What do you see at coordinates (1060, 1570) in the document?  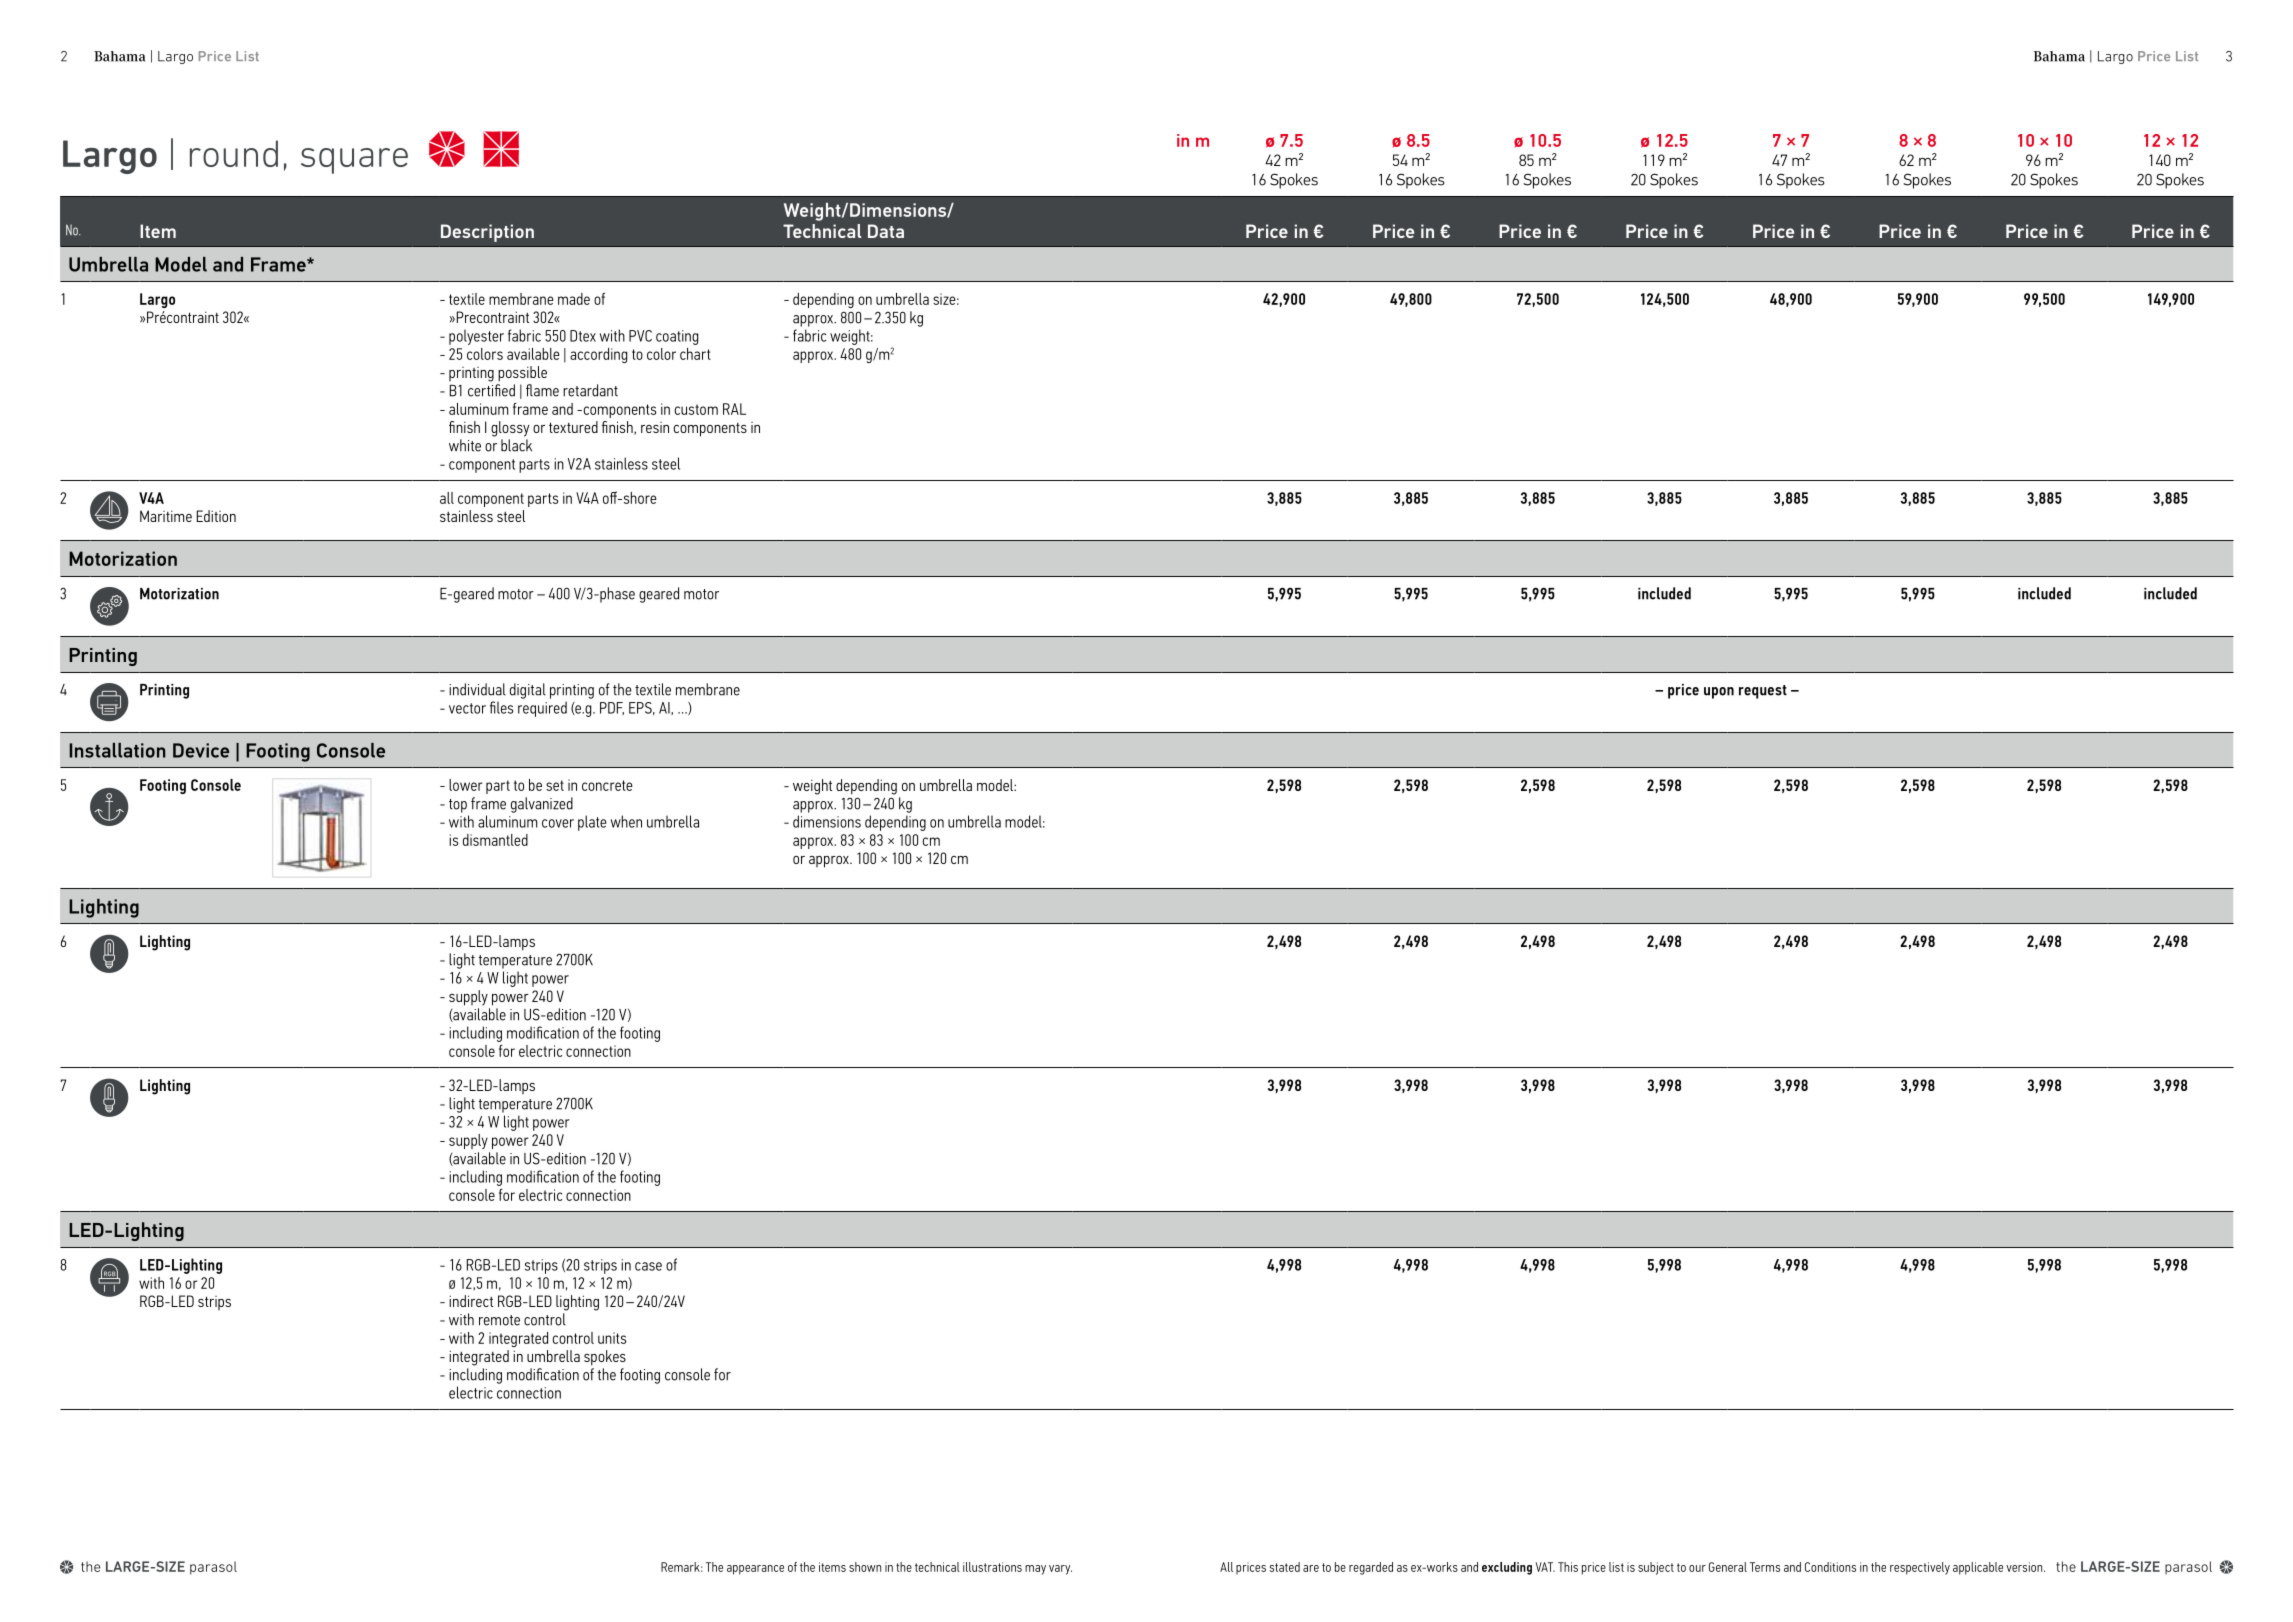 I see `vary` at bounding box center [1060, 1570].
